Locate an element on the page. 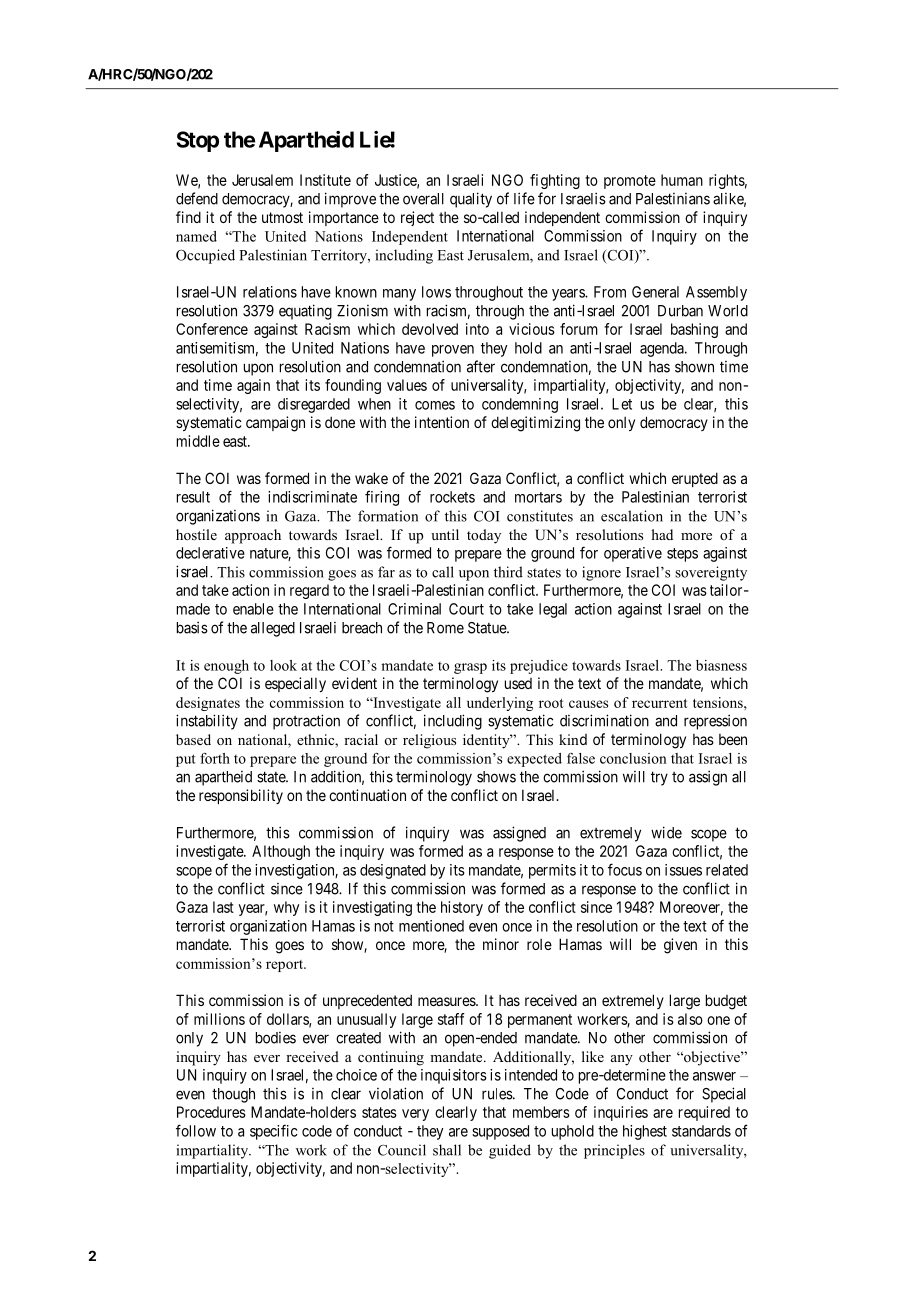  religious is located at coordinates (429, 741).
